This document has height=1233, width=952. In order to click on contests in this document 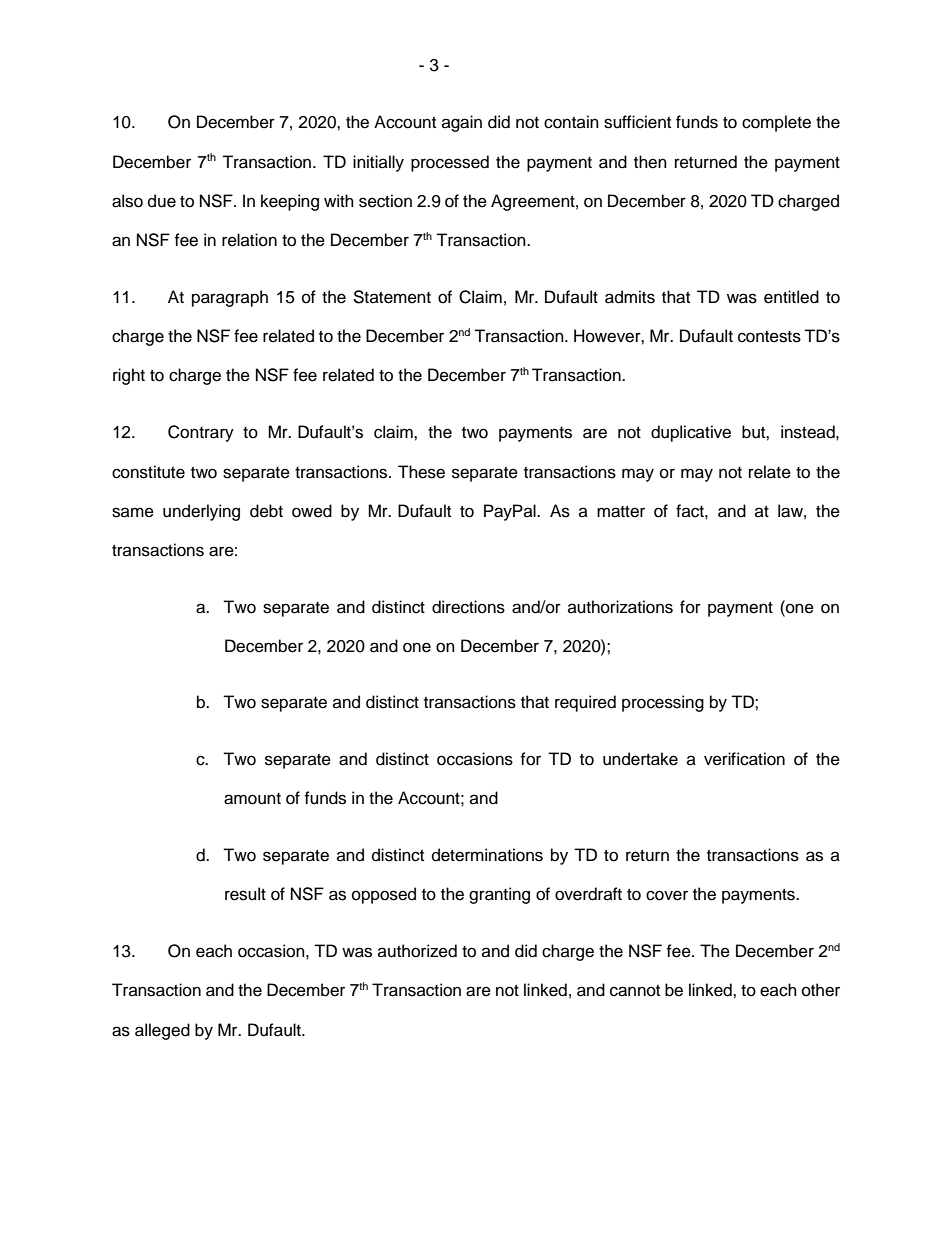, I will do `click(769, 337)`.
